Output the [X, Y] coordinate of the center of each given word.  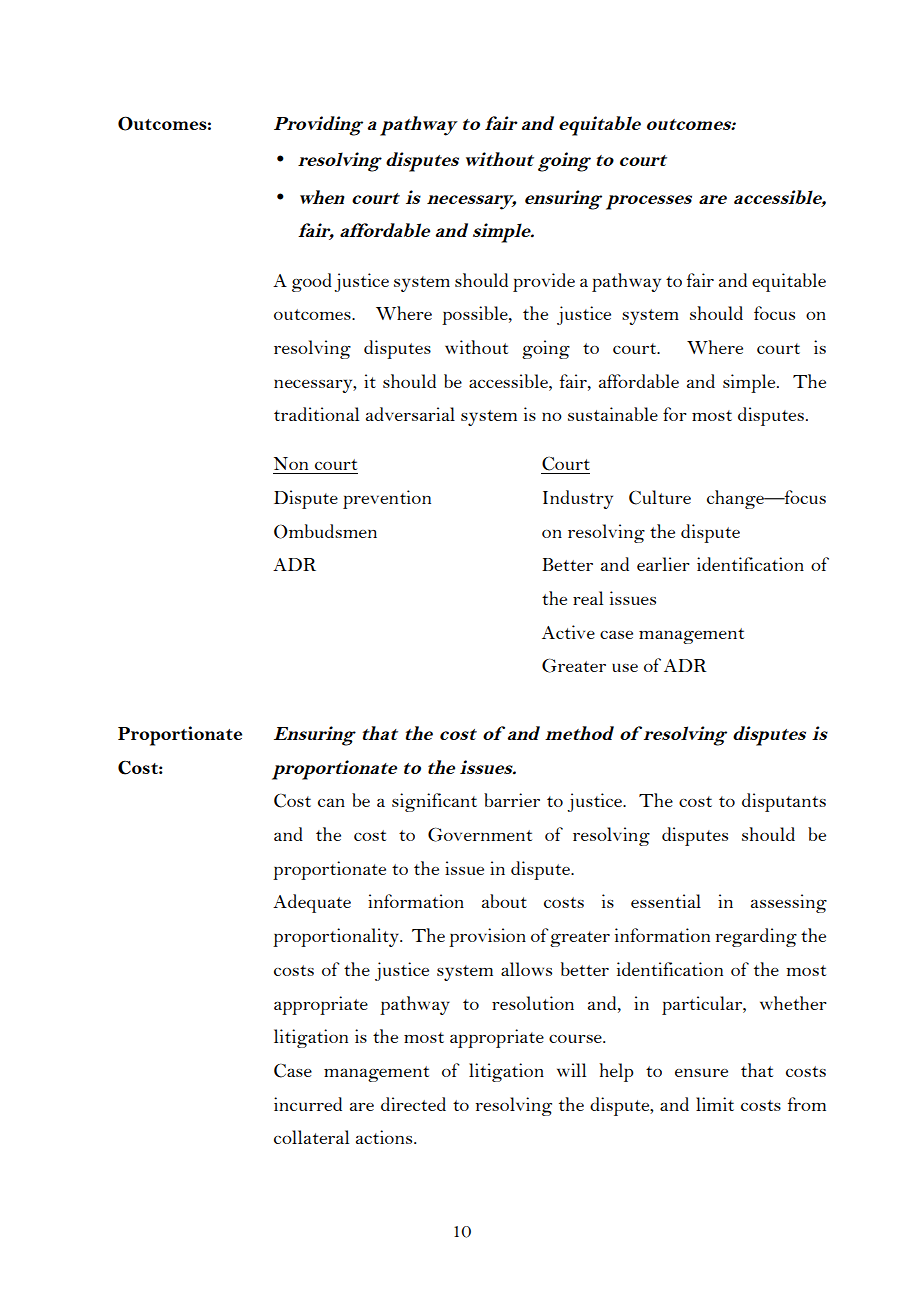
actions [385, 1137]
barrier [512, 800]
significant [434, 802]
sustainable [613, 414]
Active [568, 632]
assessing [789, 903]
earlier [663, 564]
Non [291, 463]
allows [526, 969]
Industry [578, 499]
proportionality [337, 937]
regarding [756, 937]
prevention [387, 499]
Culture [660, 497]
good [312, 282]
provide [544, 282]
